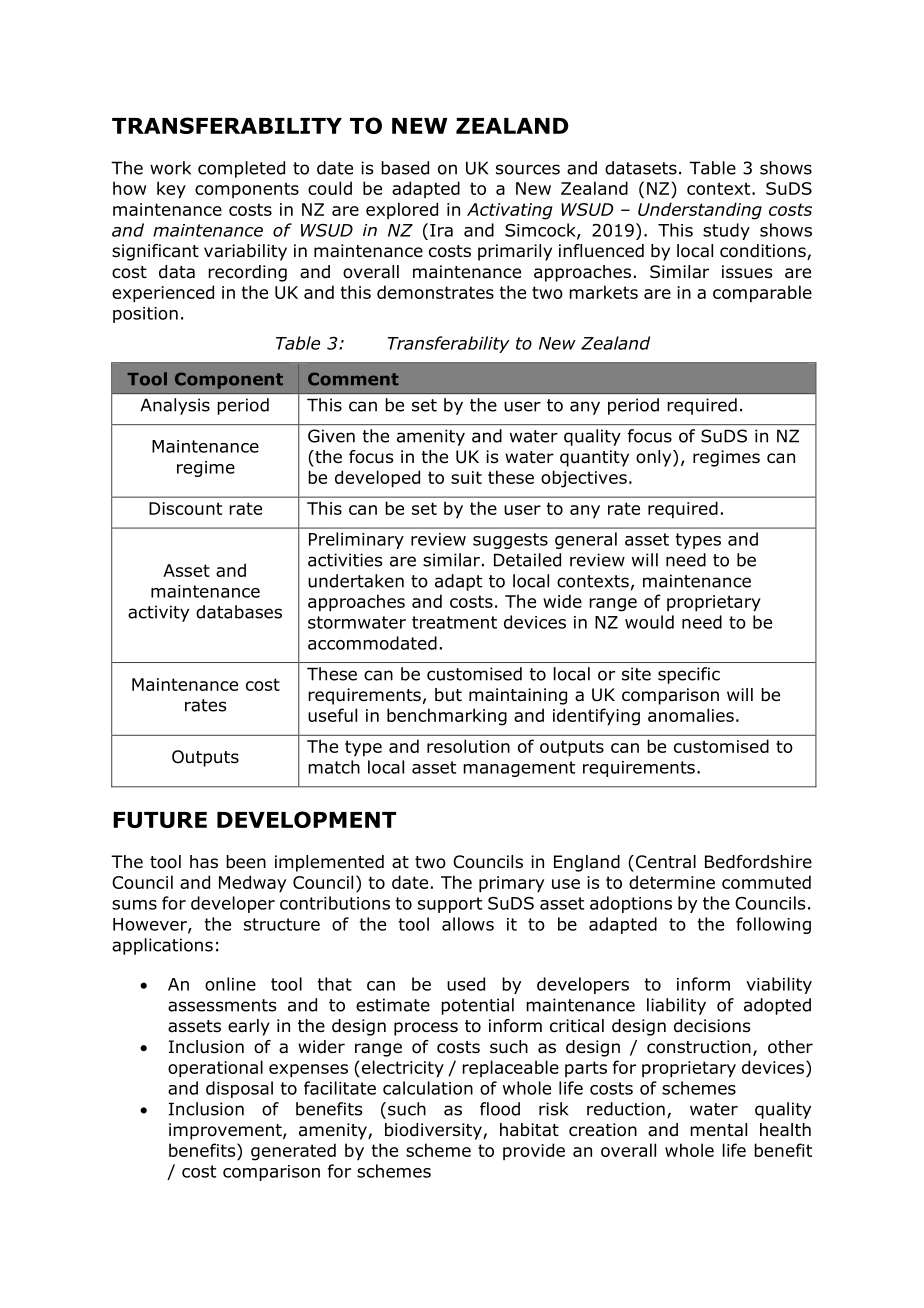  I want to click on biodiversity, so click(434, 1131).
